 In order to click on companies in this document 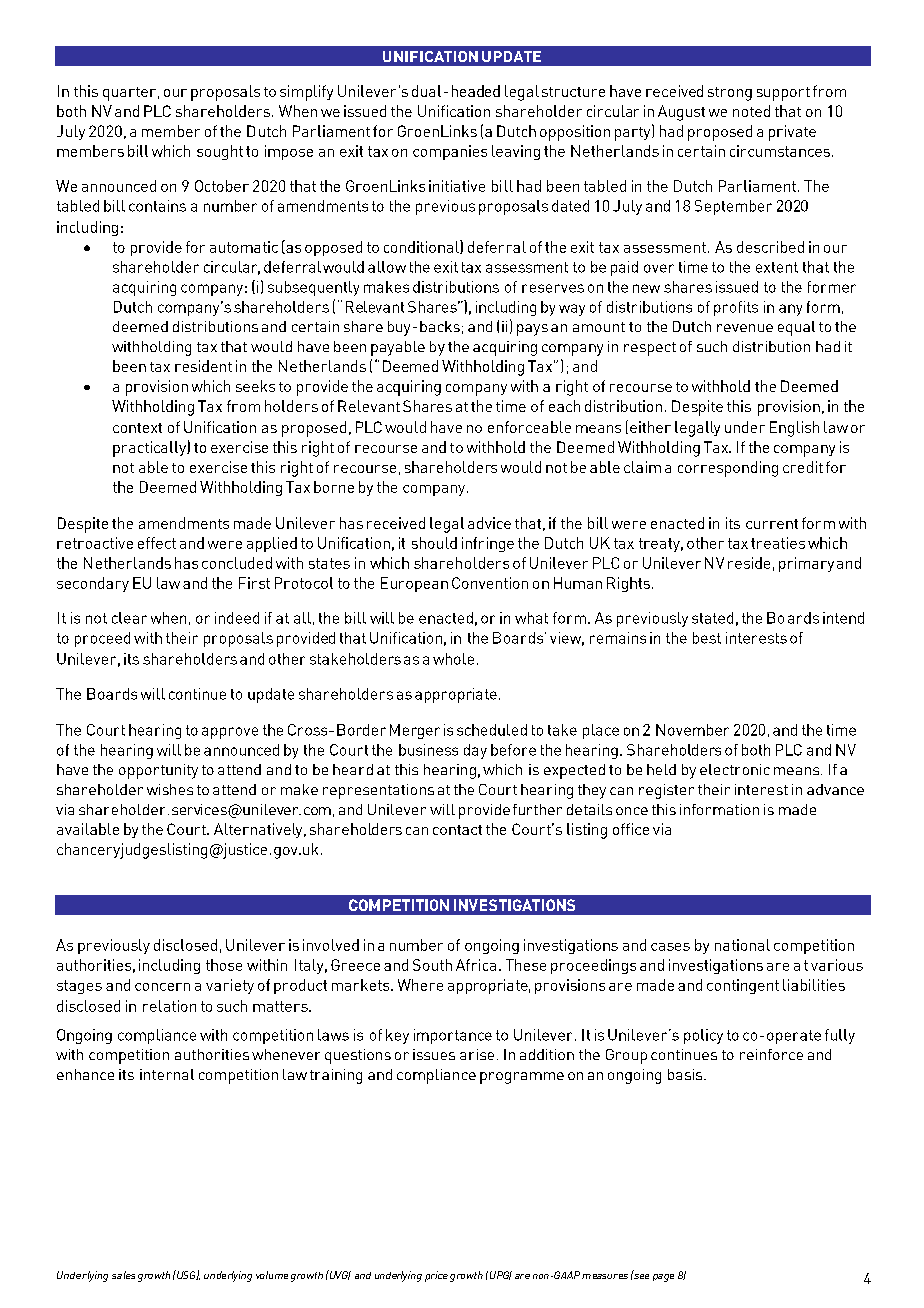, I will do `click(450, 152)`.
